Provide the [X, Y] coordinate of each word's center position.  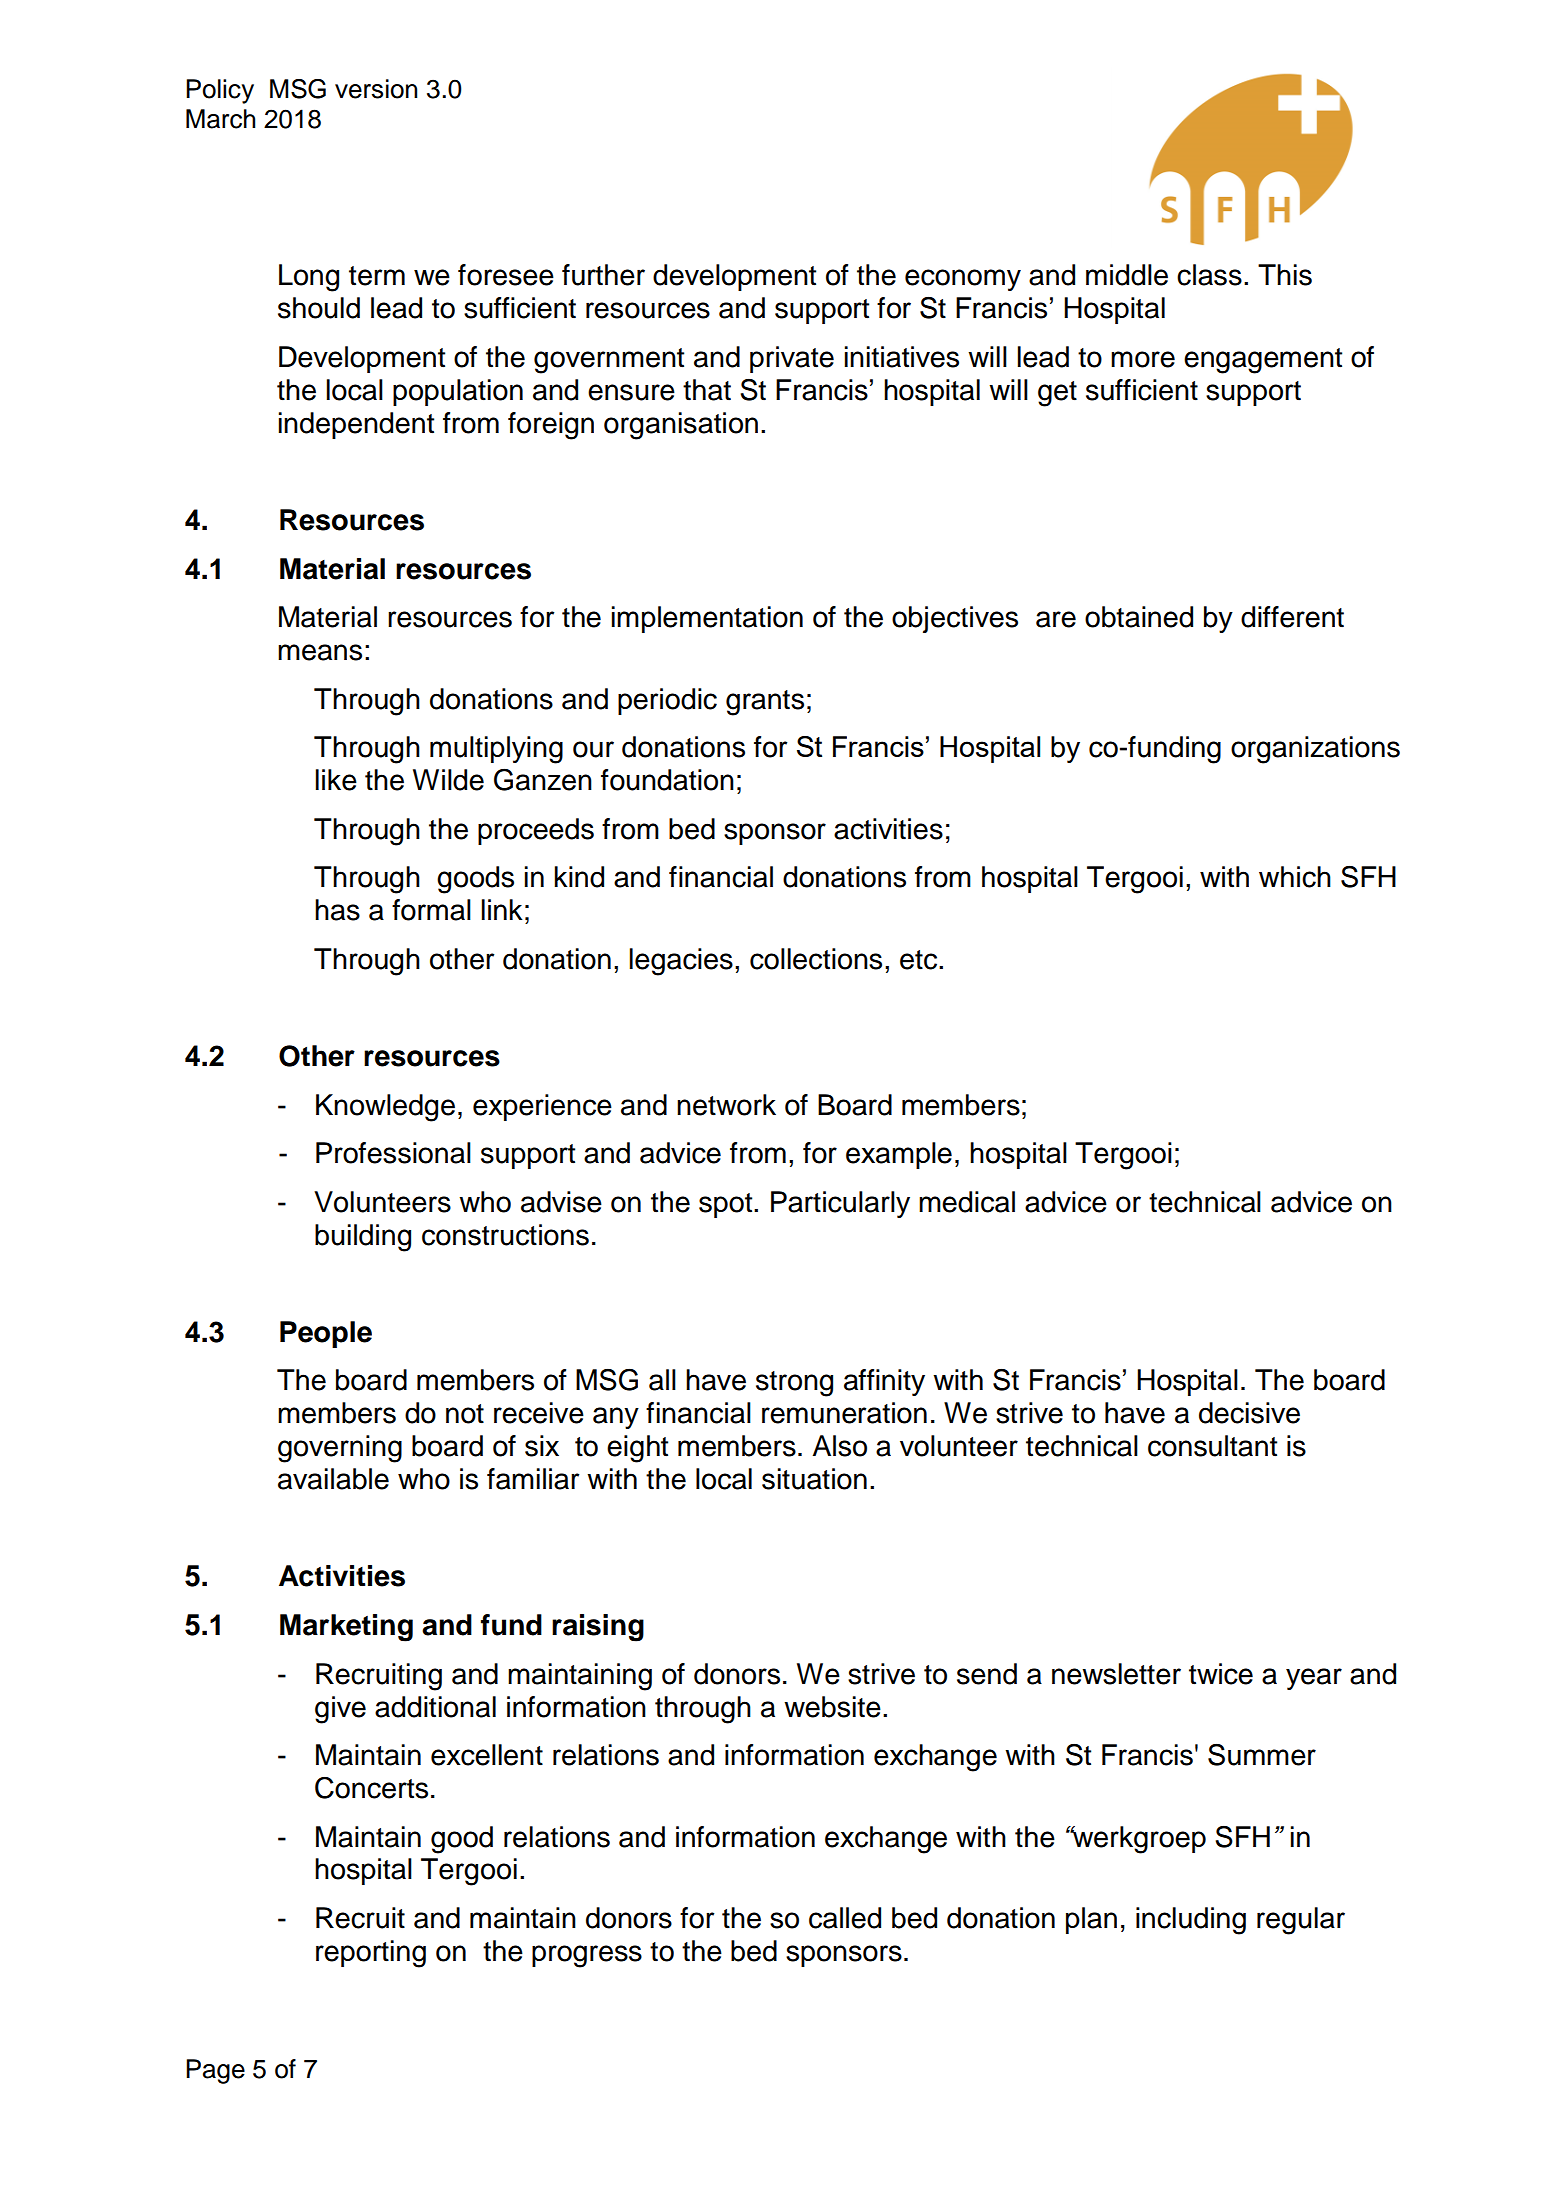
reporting [371, 1954]
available [333, 1479]
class [1209, 275]
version [376, 89]
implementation [707, 619]
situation [814, 1479]
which [1295, 877]
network [726, 1105]
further [603, 275]
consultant [1212, 1446]
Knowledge [385, 1108]
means [320, 652]
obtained [1139, 617]
